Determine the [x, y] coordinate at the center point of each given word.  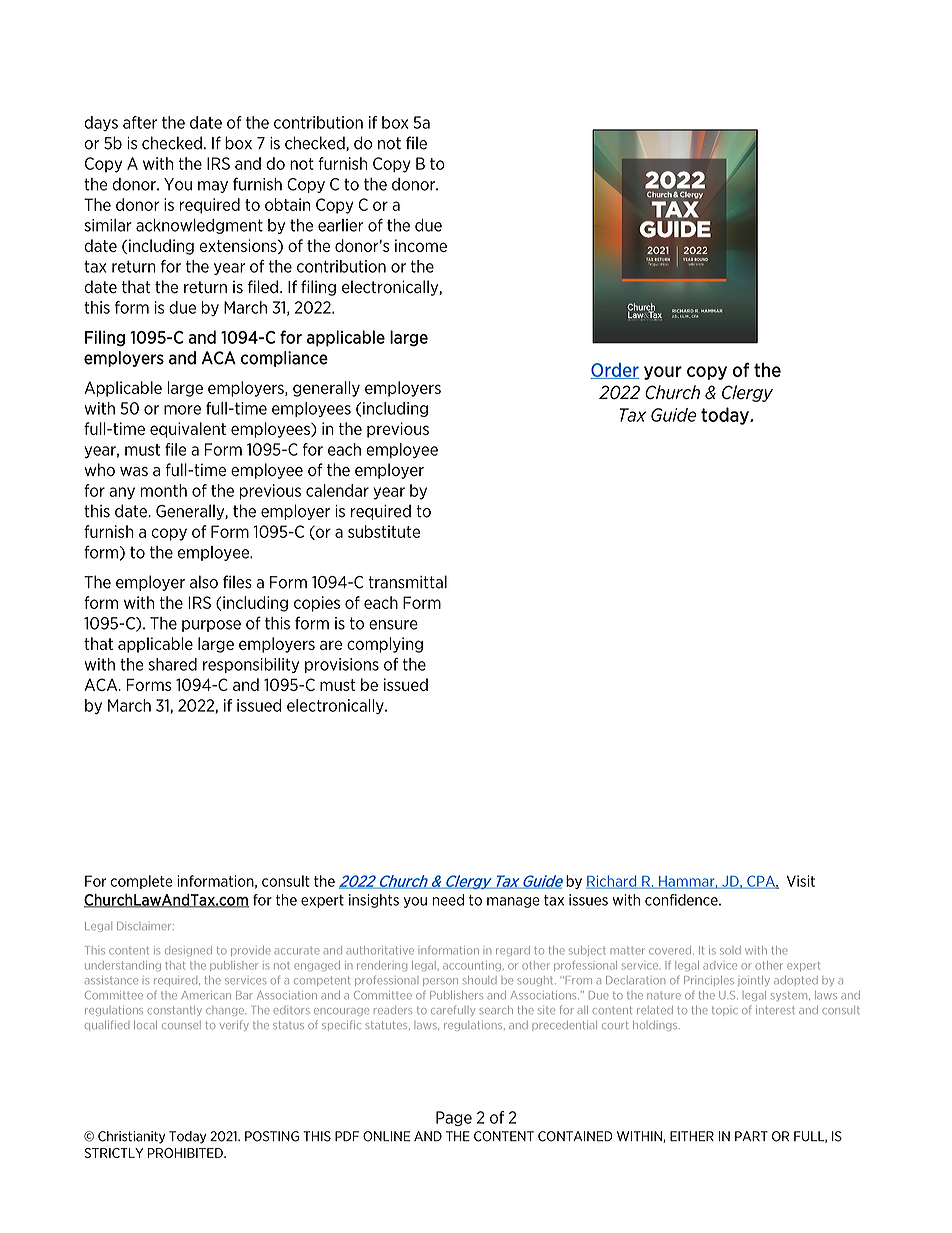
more [182, 410]
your [663, 373]
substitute [384, 531]
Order [614, 371]
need [448, 900]
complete [141, 882]
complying [385, 645]
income [421, 245]
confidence [682, 900]
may [213, 187]
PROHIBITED [186, 1153]
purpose [211, 626]
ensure [393, 625]
